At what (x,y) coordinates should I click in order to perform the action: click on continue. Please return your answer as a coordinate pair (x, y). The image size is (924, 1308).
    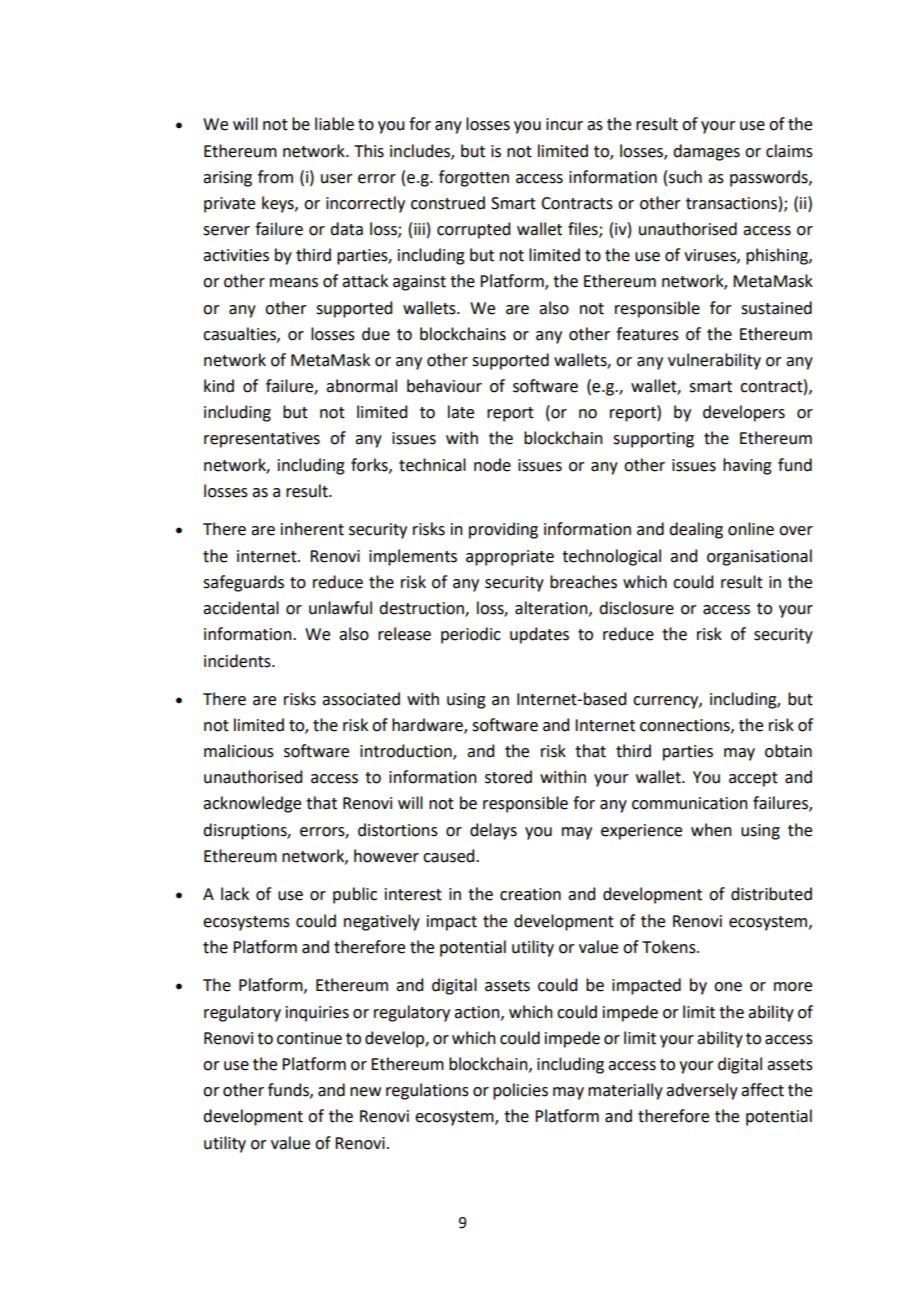
    Looking at the image, I should click on (309, 1038).
